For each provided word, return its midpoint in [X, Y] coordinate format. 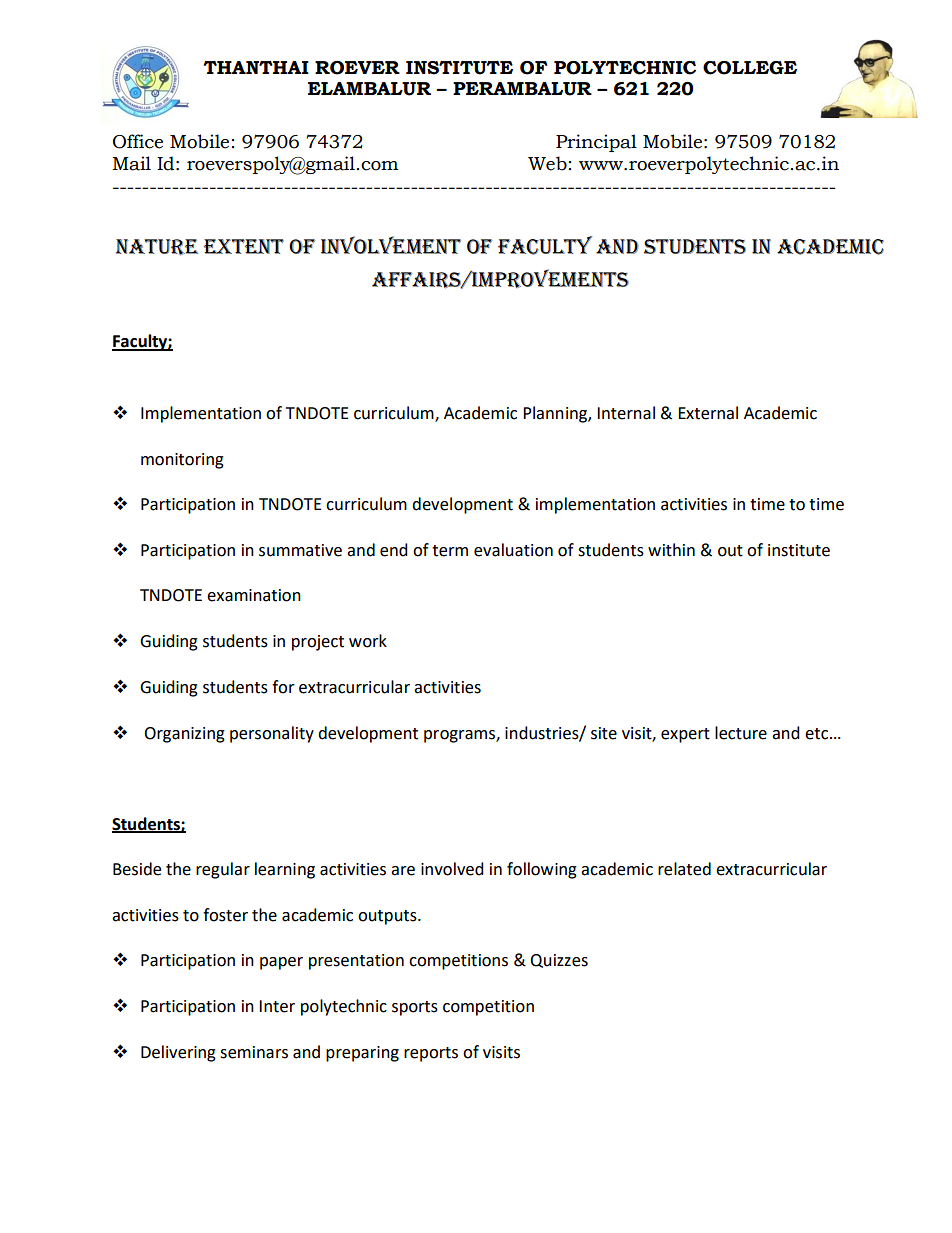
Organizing [184, 735]
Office [138, 141]
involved [452, 869]
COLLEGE [750, 68]
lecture [741, 733]
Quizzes [559, 961]
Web [547, 163]
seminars [254, 1052]
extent [244, 246]
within [671, 550]
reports [431, 1054]
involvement [391, 245]
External [708, 413]
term [450, 551]
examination [254, 595]
